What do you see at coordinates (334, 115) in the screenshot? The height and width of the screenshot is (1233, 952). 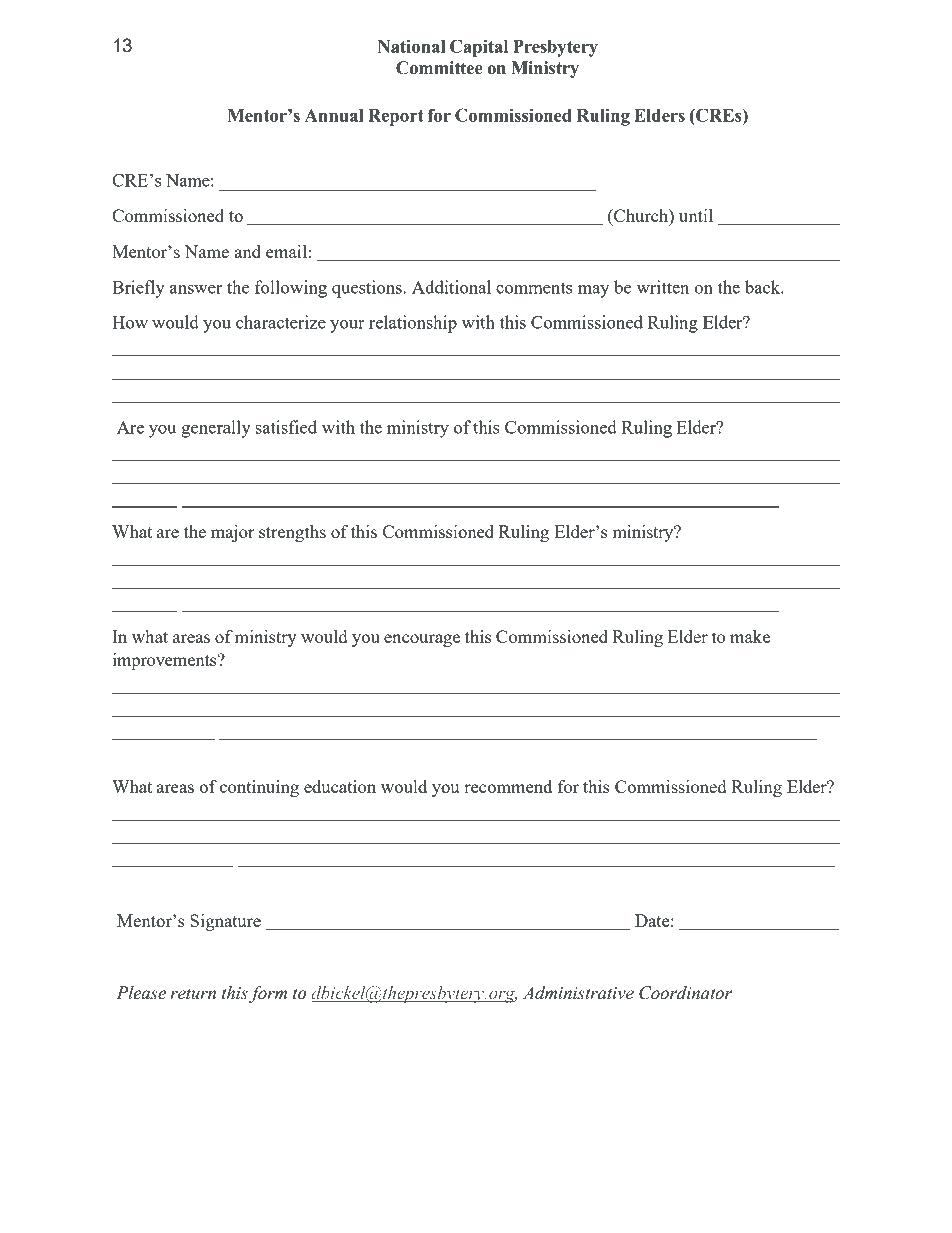 I see `Annual` at bounding box center [334, 115].
